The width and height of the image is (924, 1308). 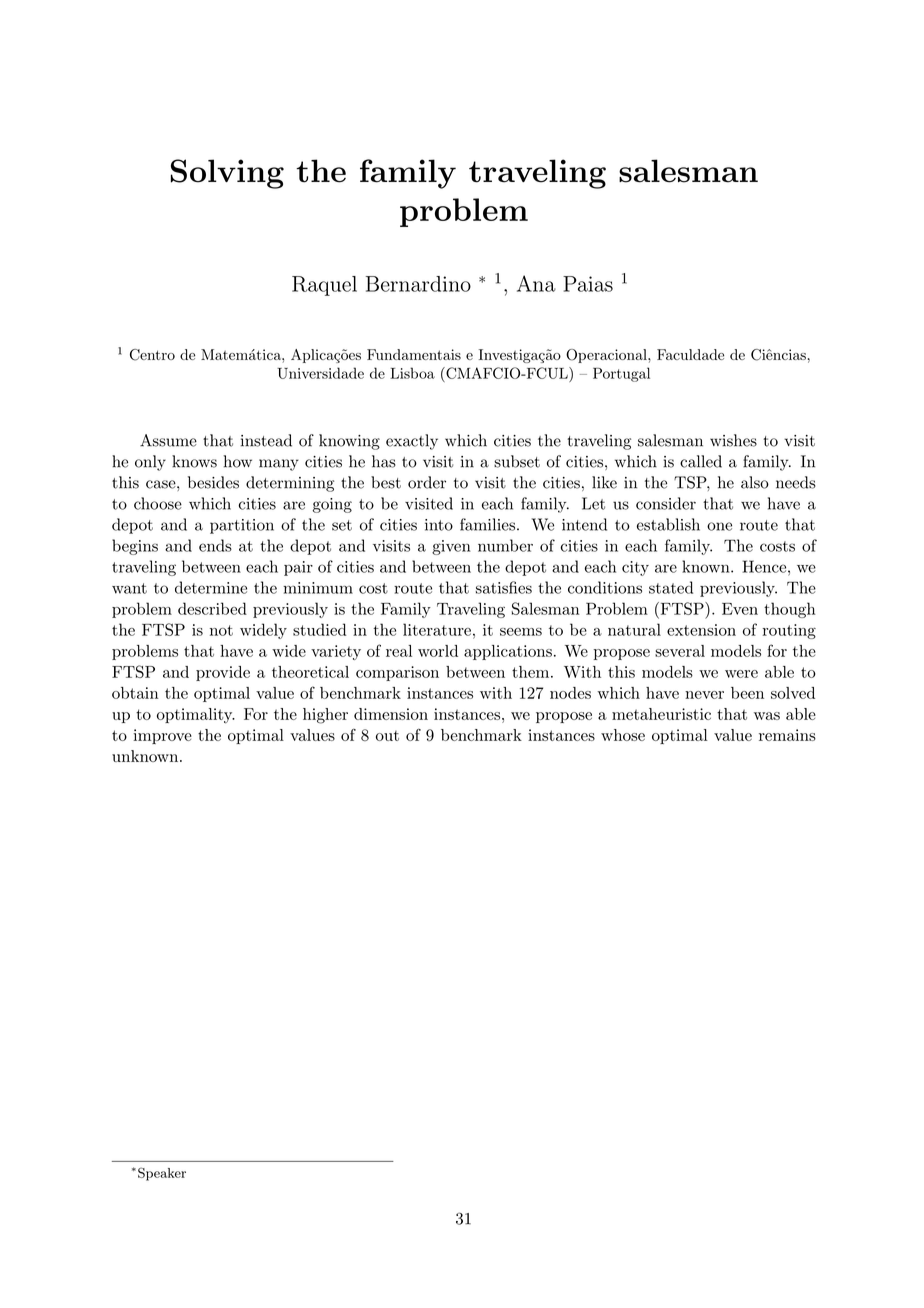 What do you see at coordinates (215, 545) in the image?
I see `ends` at bounding box center [215, 545].
